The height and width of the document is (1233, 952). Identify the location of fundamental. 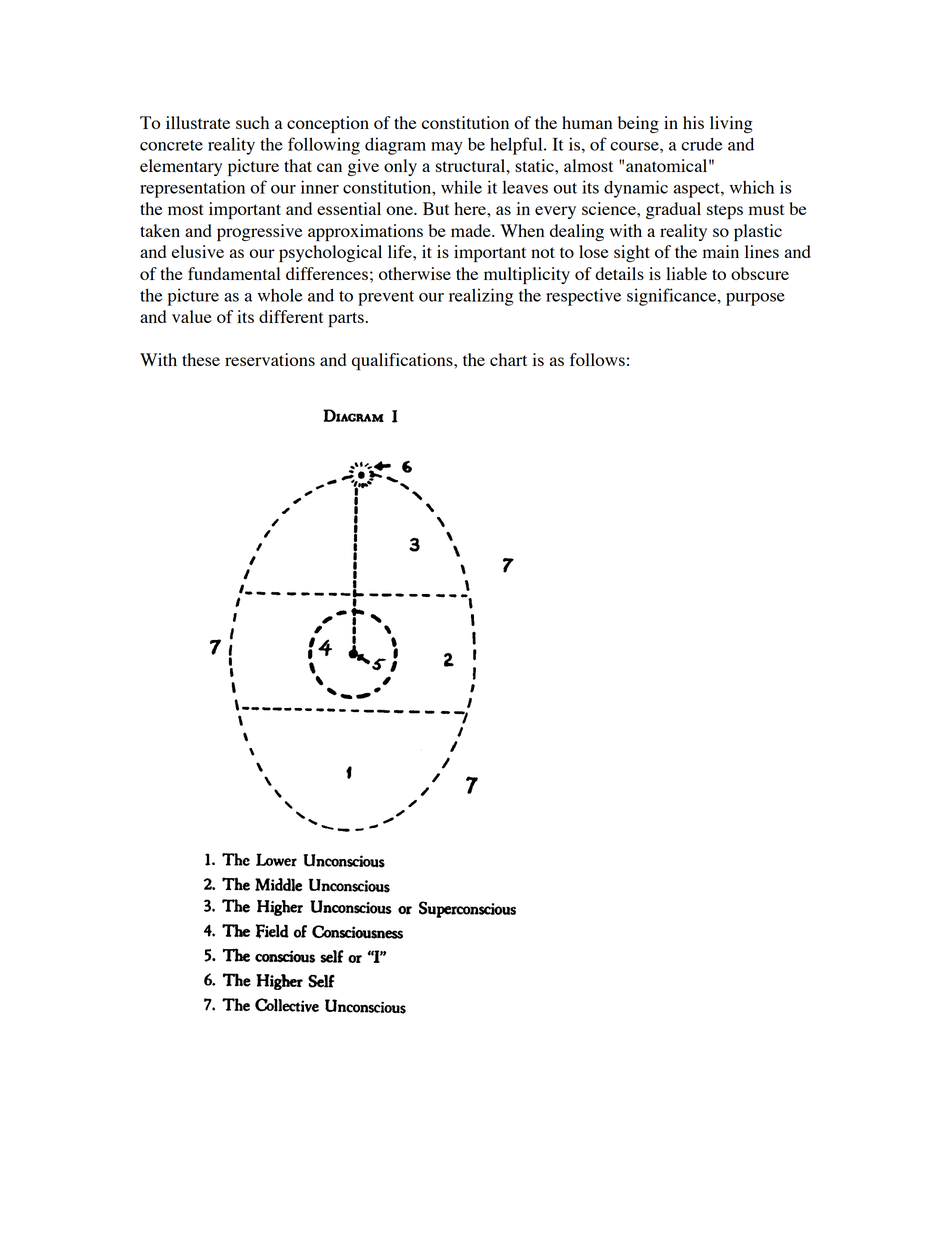
(234, 273).
